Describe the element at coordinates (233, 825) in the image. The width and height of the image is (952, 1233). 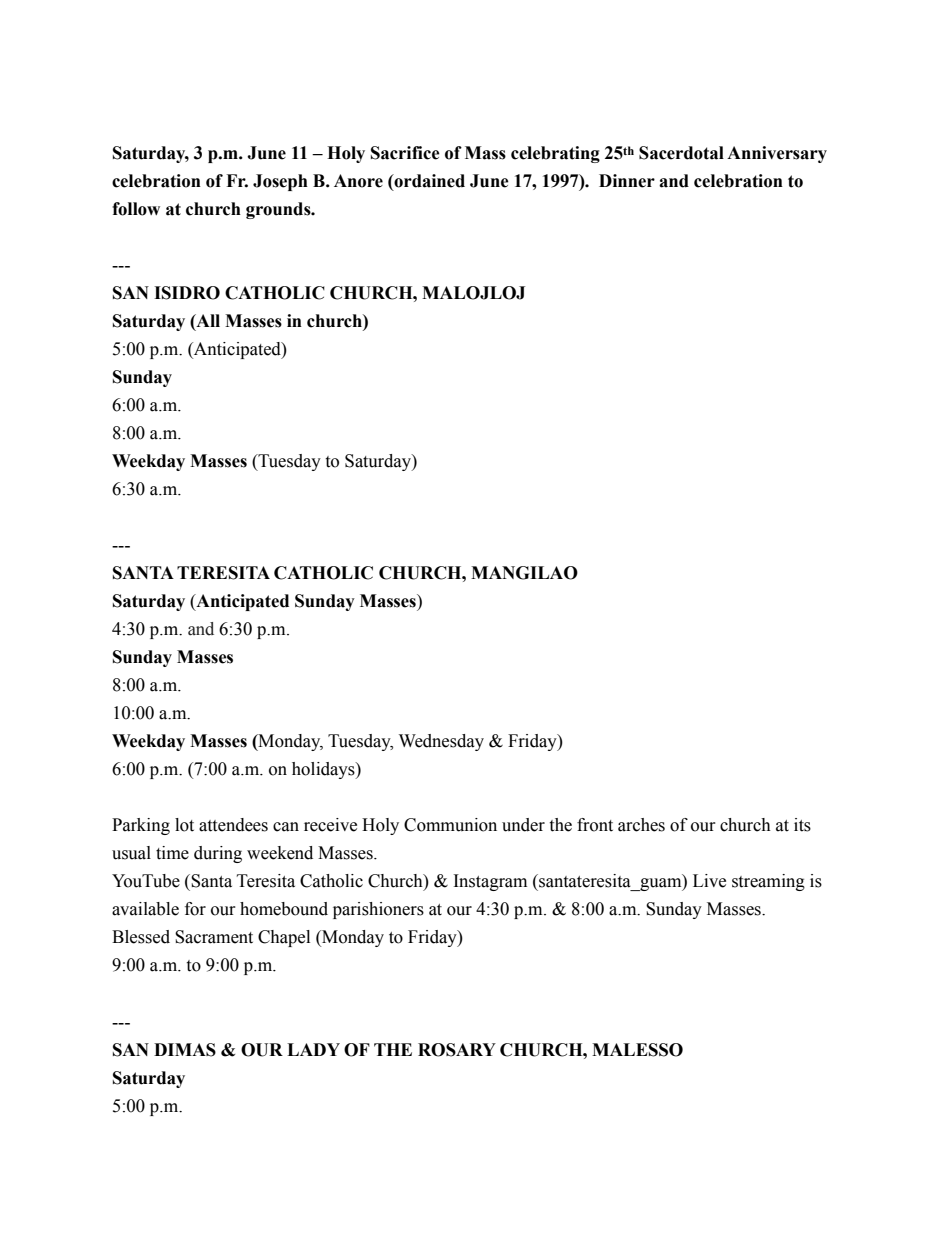
I see `attendees` at that location.
